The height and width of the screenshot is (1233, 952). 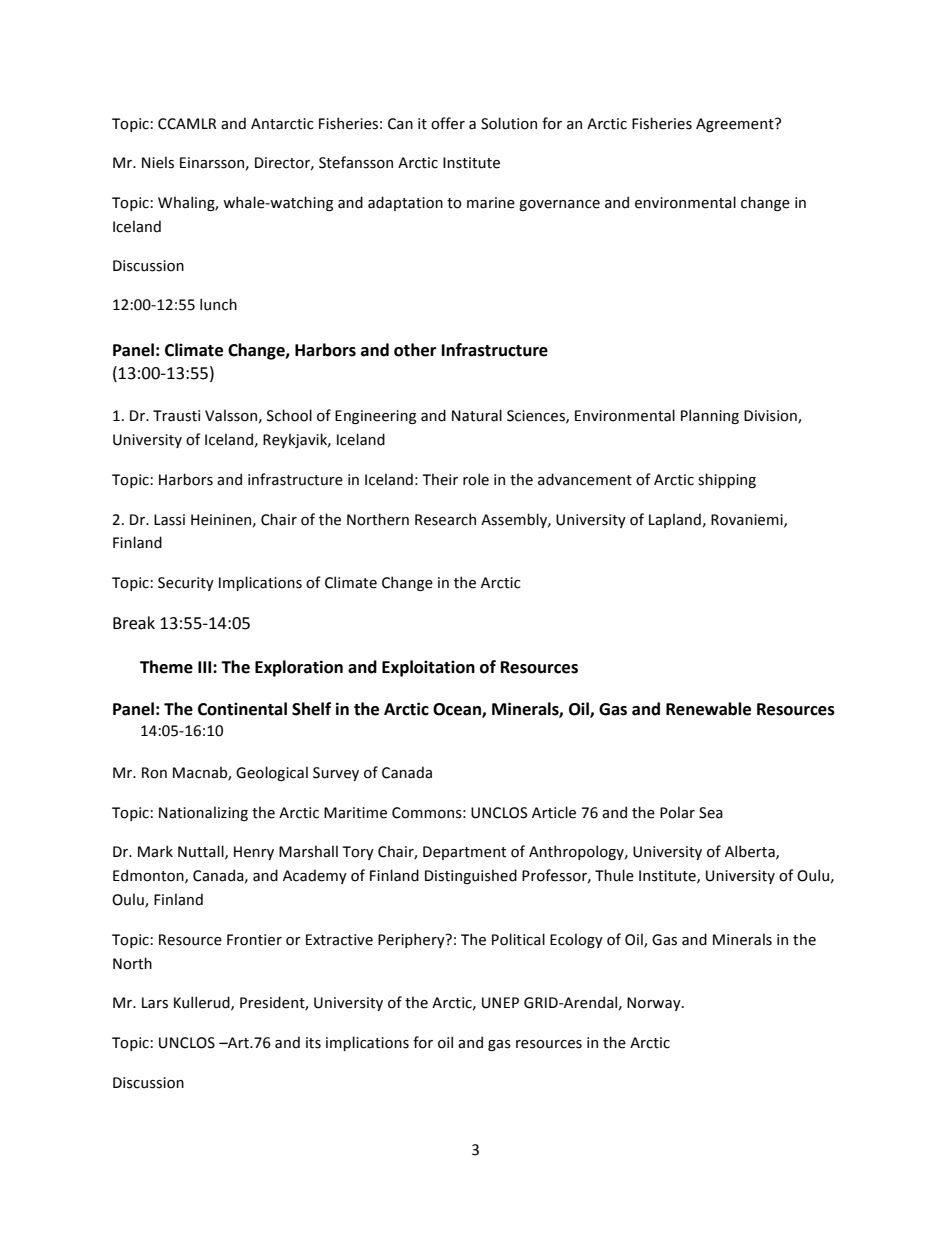 What do you see at coordinates (675, 520) in the screenshot?
I see `Lapland` at bounding box center [675, 520].
